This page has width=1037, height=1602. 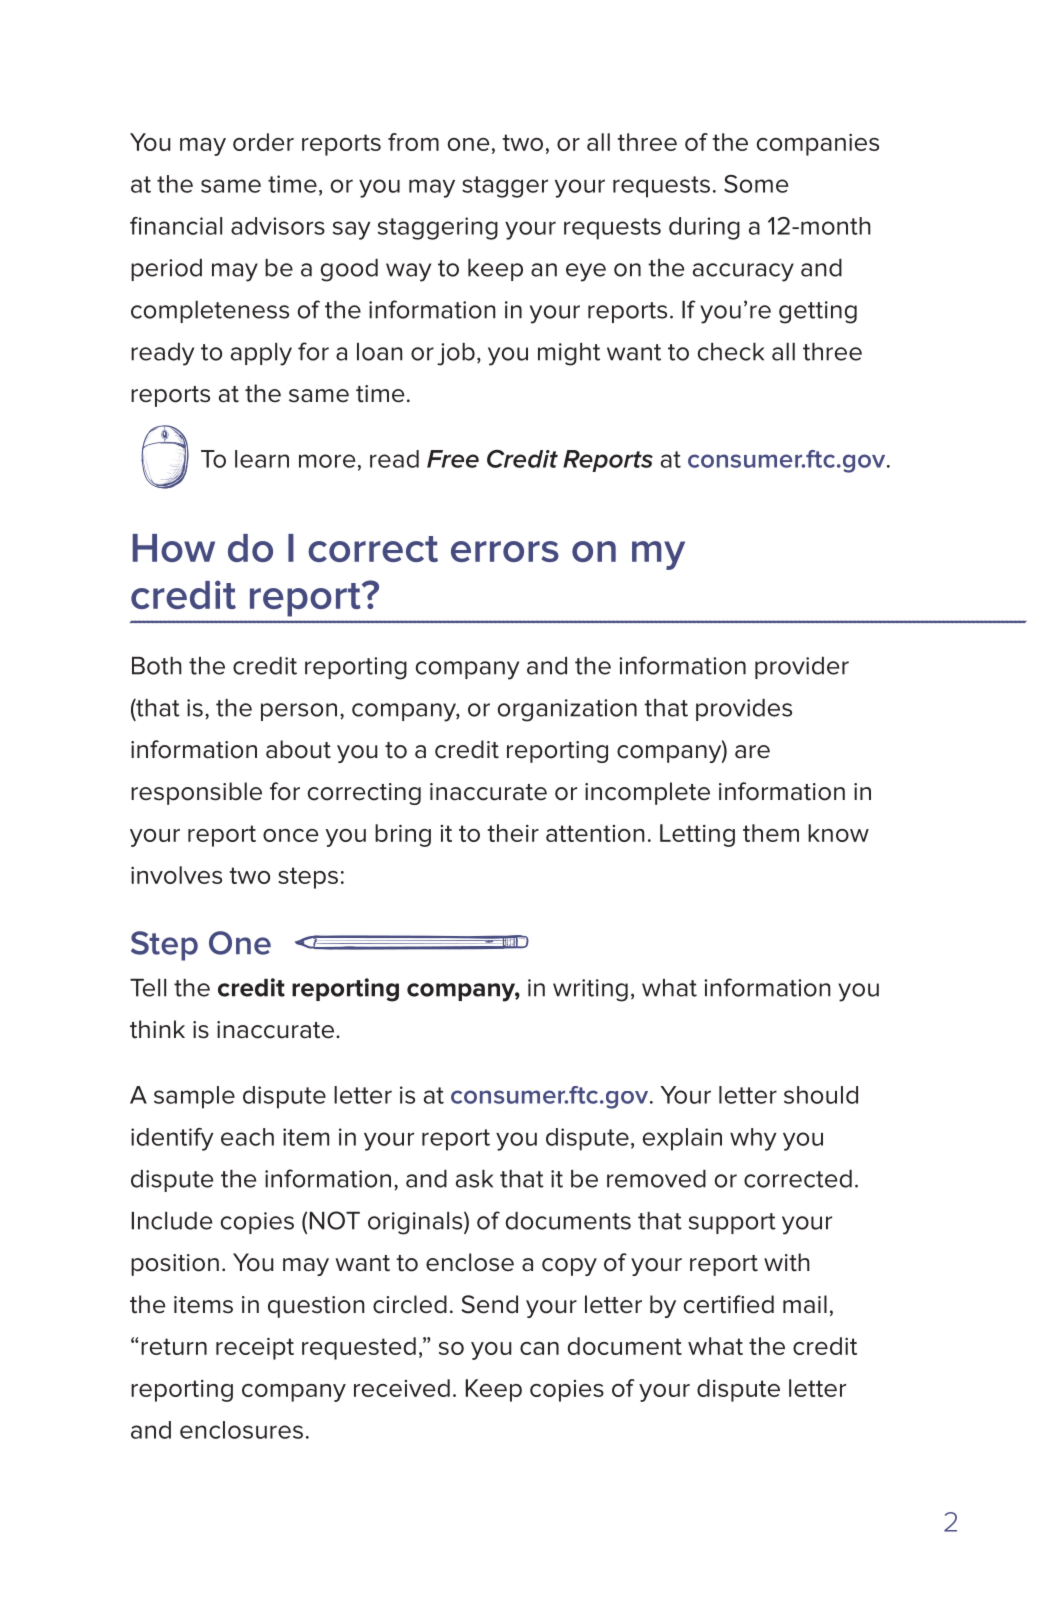 What do you see at coordinates (194, 1097) in the page?
I see `sample` at bounding box center [194, 1097].
